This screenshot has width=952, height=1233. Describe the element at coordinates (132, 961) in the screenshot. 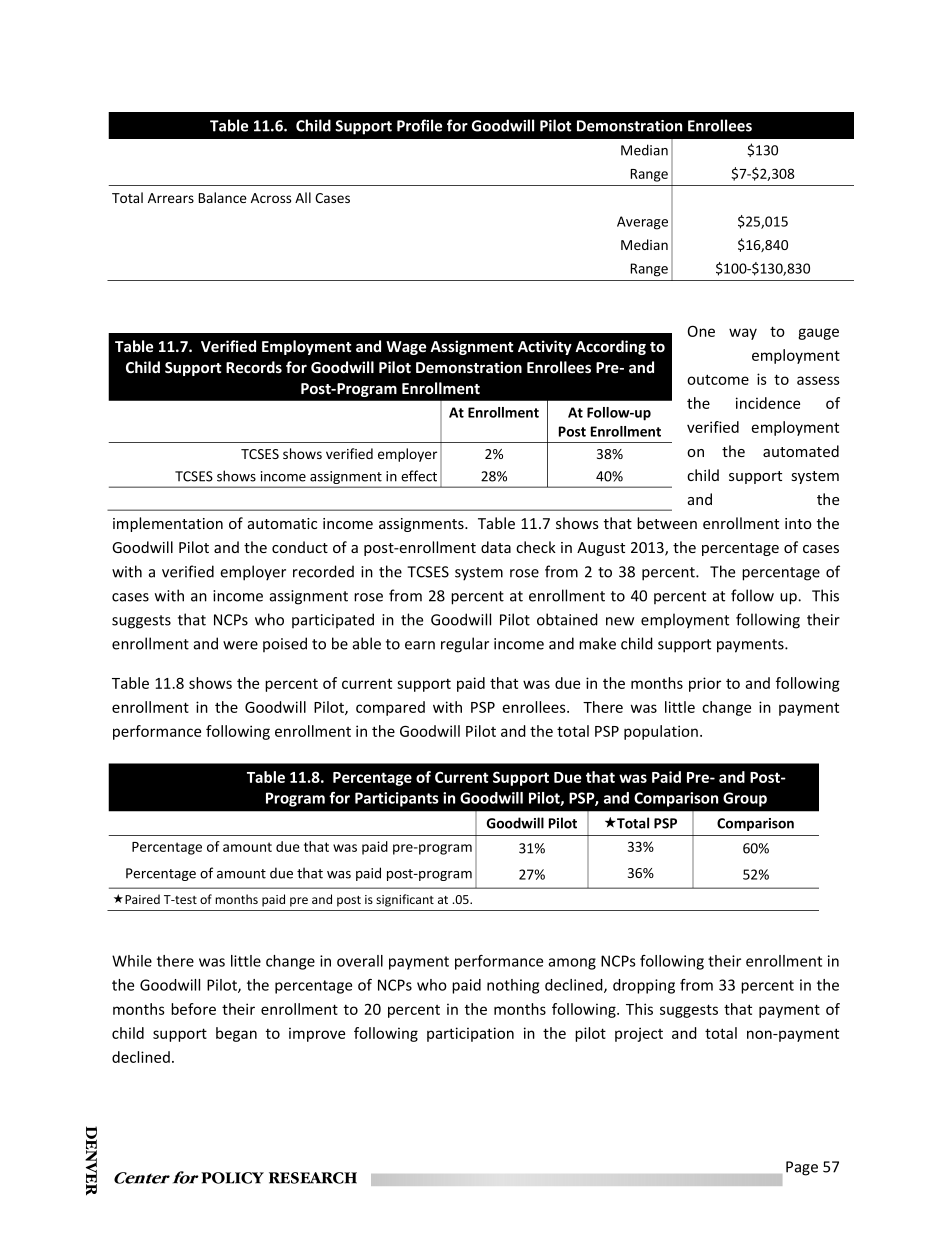

I see `While` at that location.
